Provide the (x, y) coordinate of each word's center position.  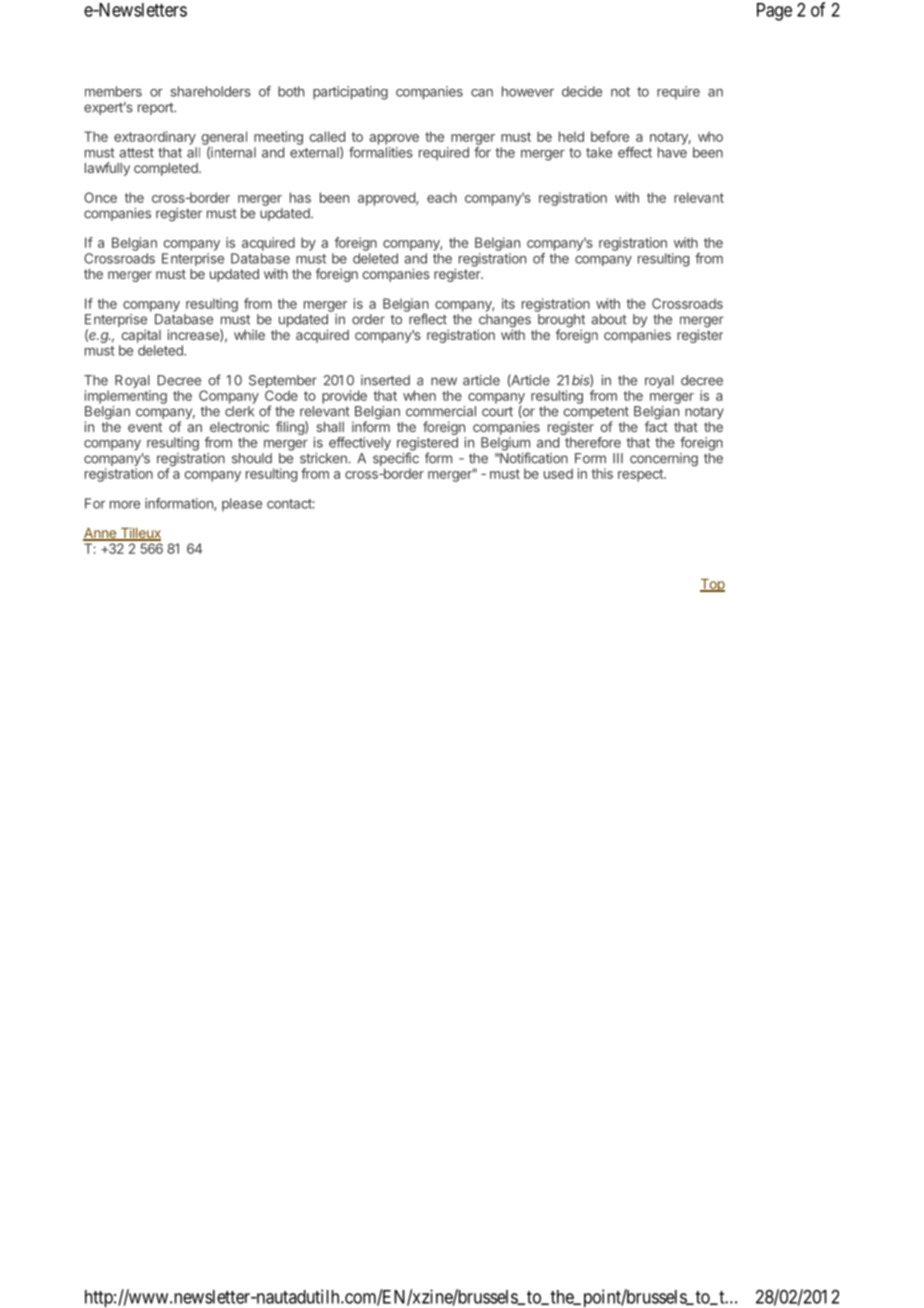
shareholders (211, 91)
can (482, 93)
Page (774, 12)
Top (712, 585)
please (242, 504)
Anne (100, 534)
